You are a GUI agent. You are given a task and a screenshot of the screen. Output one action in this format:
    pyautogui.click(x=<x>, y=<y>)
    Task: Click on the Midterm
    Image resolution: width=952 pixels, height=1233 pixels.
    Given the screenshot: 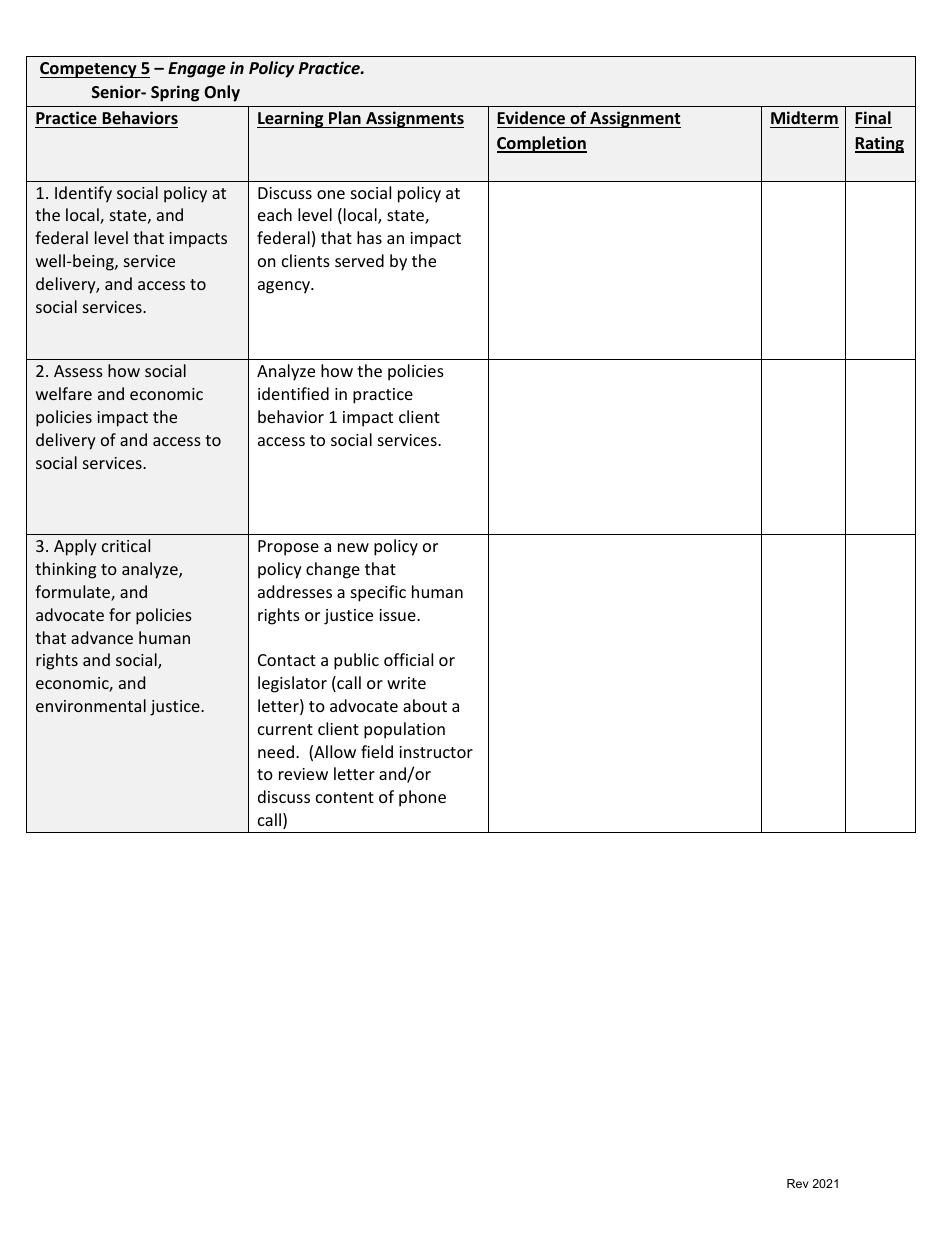 What is the action you would take?
    pyautogui.click(x=804, y=118)
